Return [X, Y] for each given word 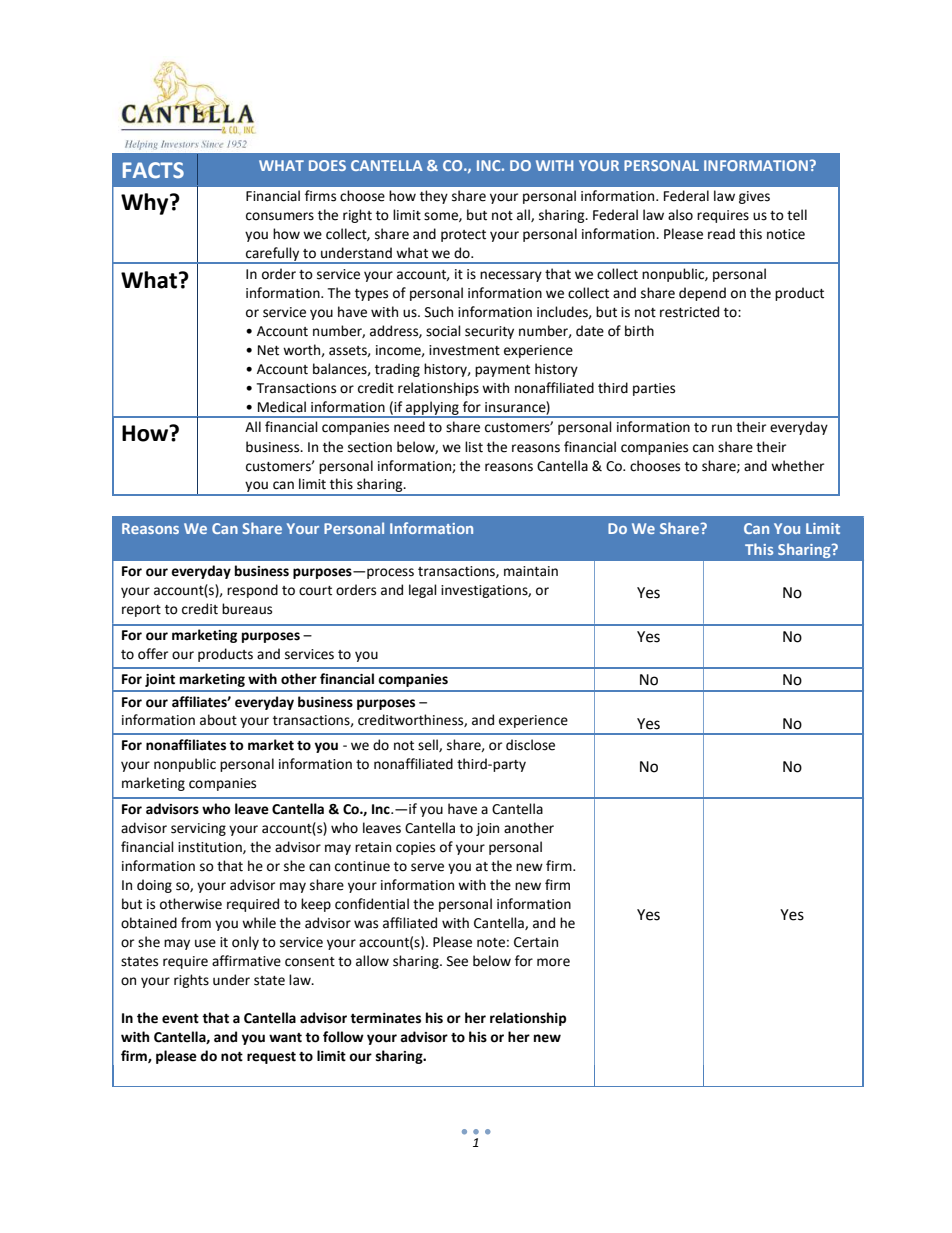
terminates [385, 1018]
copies [415, 848]
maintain [531, 571]
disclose [530, 745]
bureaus [247, 609]
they [434, 197]
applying [432, 409]
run [722, 428]
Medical [282, 407]
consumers [280, 216]
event [180, 1019]
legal [423, 591]
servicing [198, 829]
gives [754, 197]
